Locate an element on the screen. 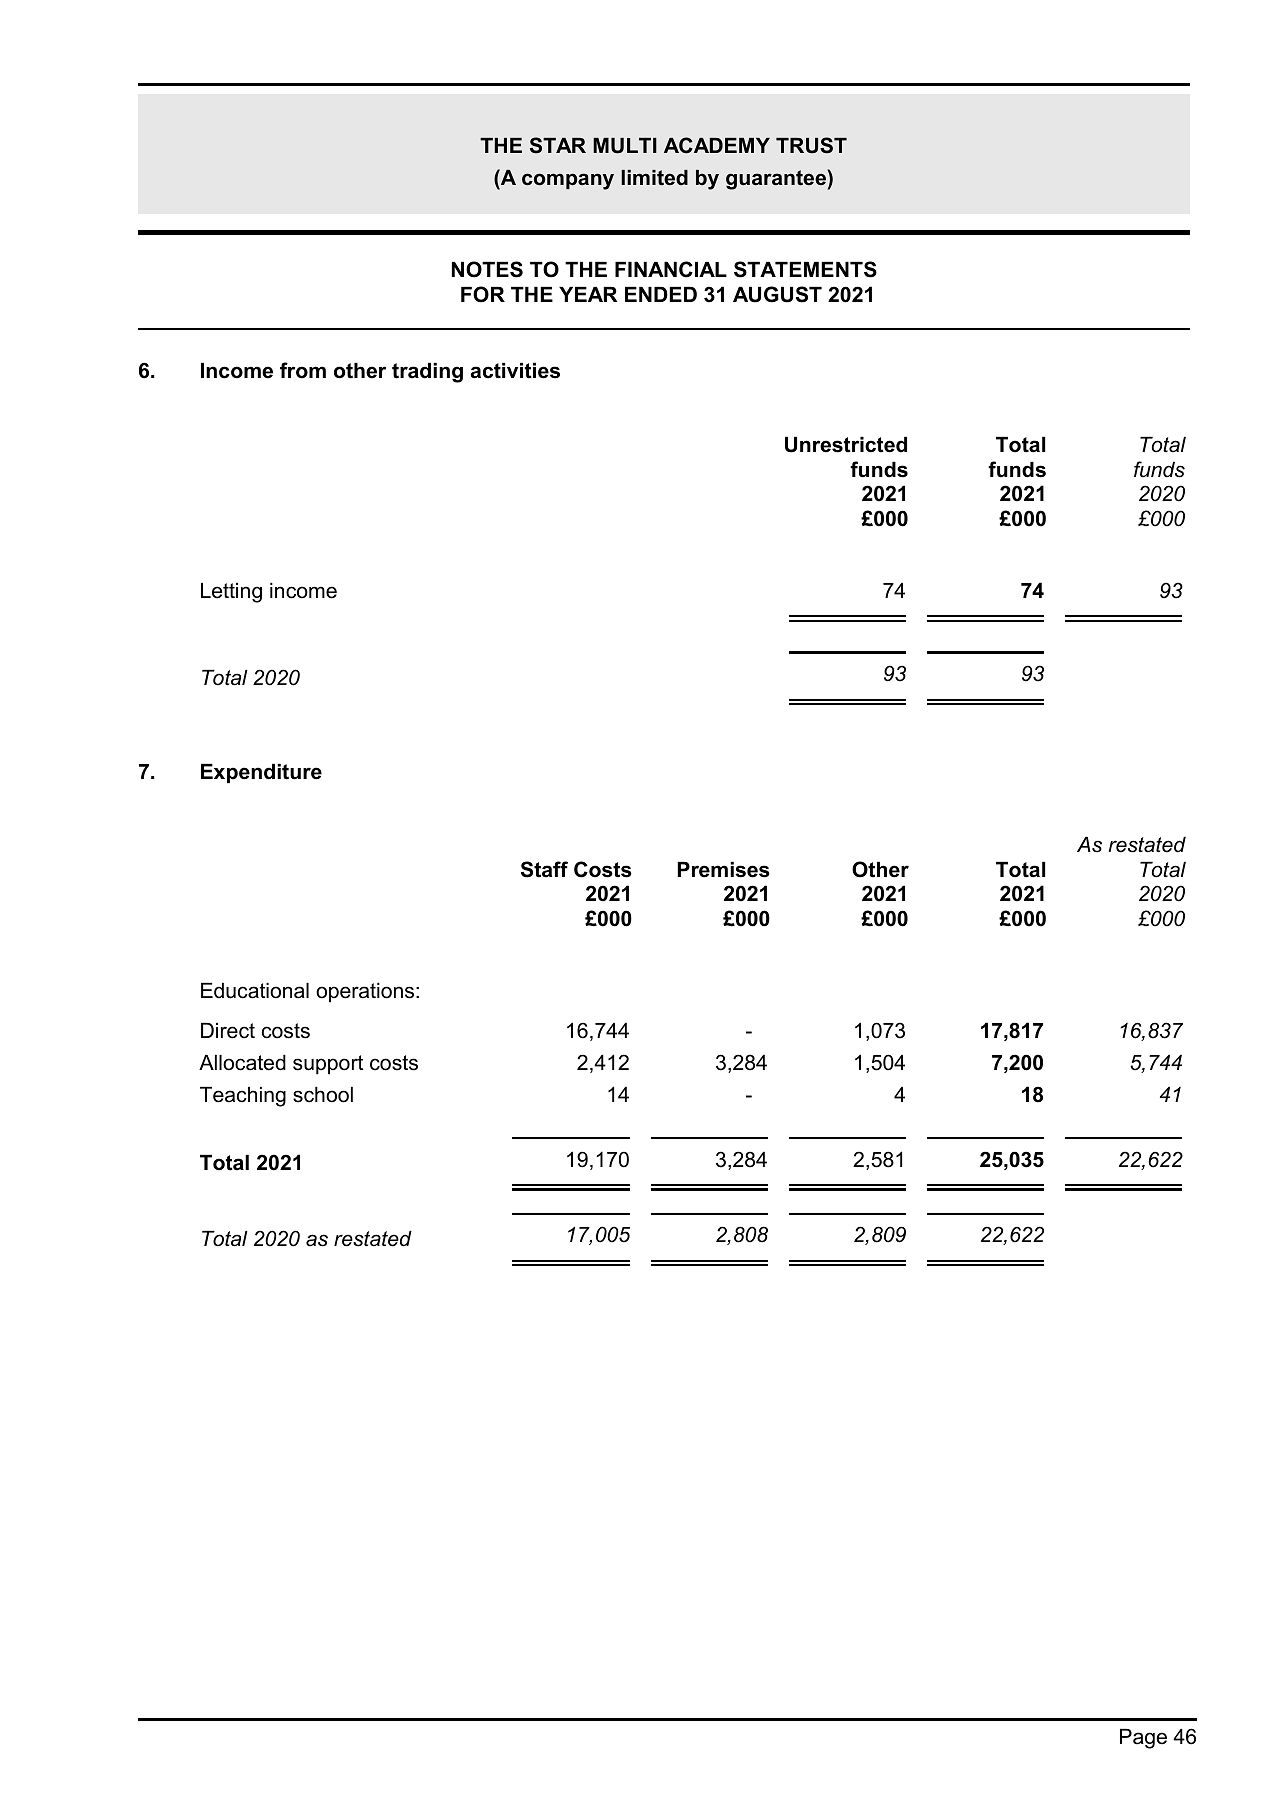 Image resolution: width=1269 pixels, height=1794 pixels. NOTES is located at coordinates (487, 269).
